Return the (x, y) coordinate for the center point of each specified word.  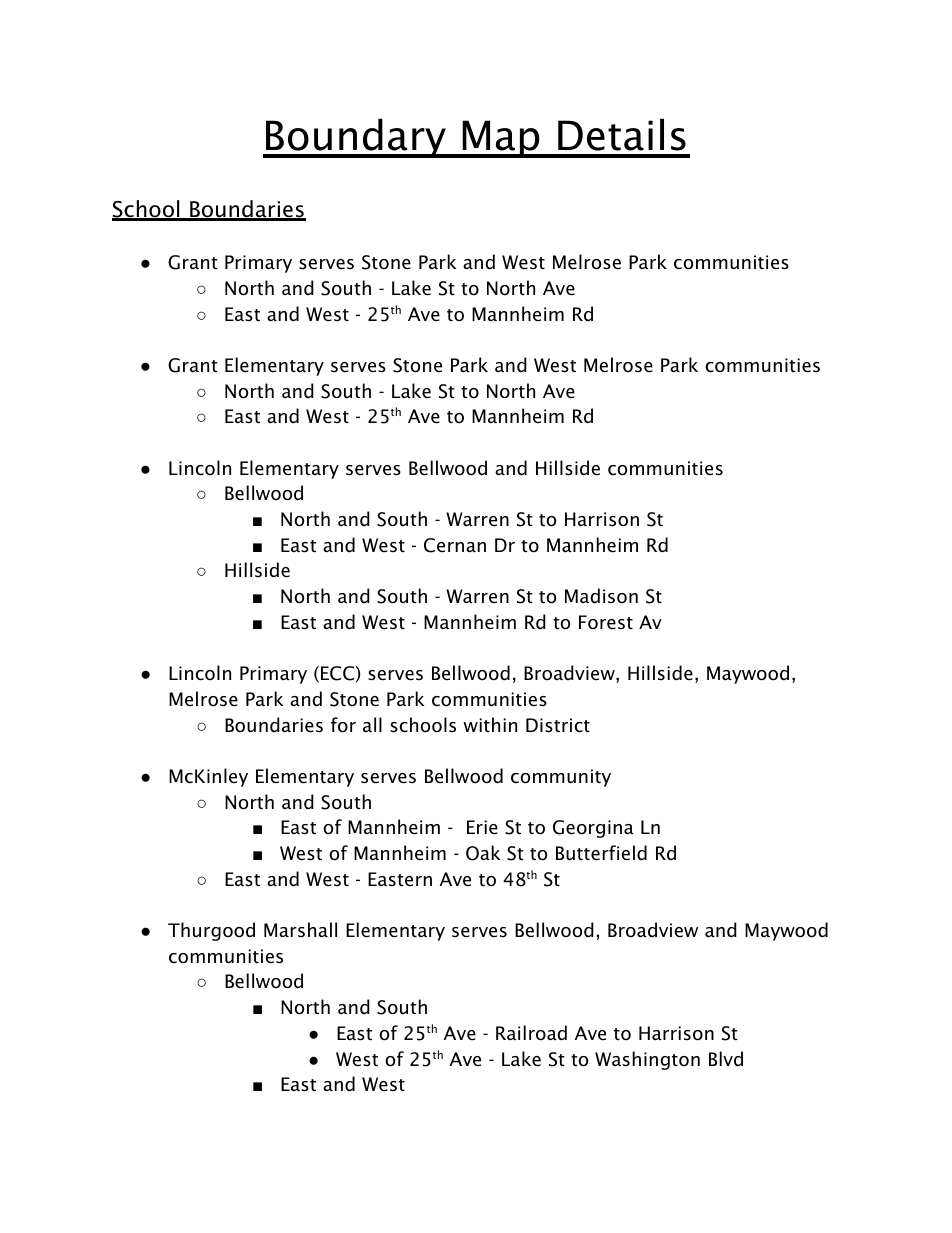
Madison (601, 596)
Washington (647, 1060)
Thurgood (211, 931)
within (490, 724)
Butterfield (601, 853)
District (558, 725)
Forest (606, 622)
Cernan (455, 545)
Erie (482, 827)
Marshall (300, 930)
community (561, 778)
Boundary (356, 138)
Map (501, 139)
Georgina (593, 829)
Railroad (531, 1033)
